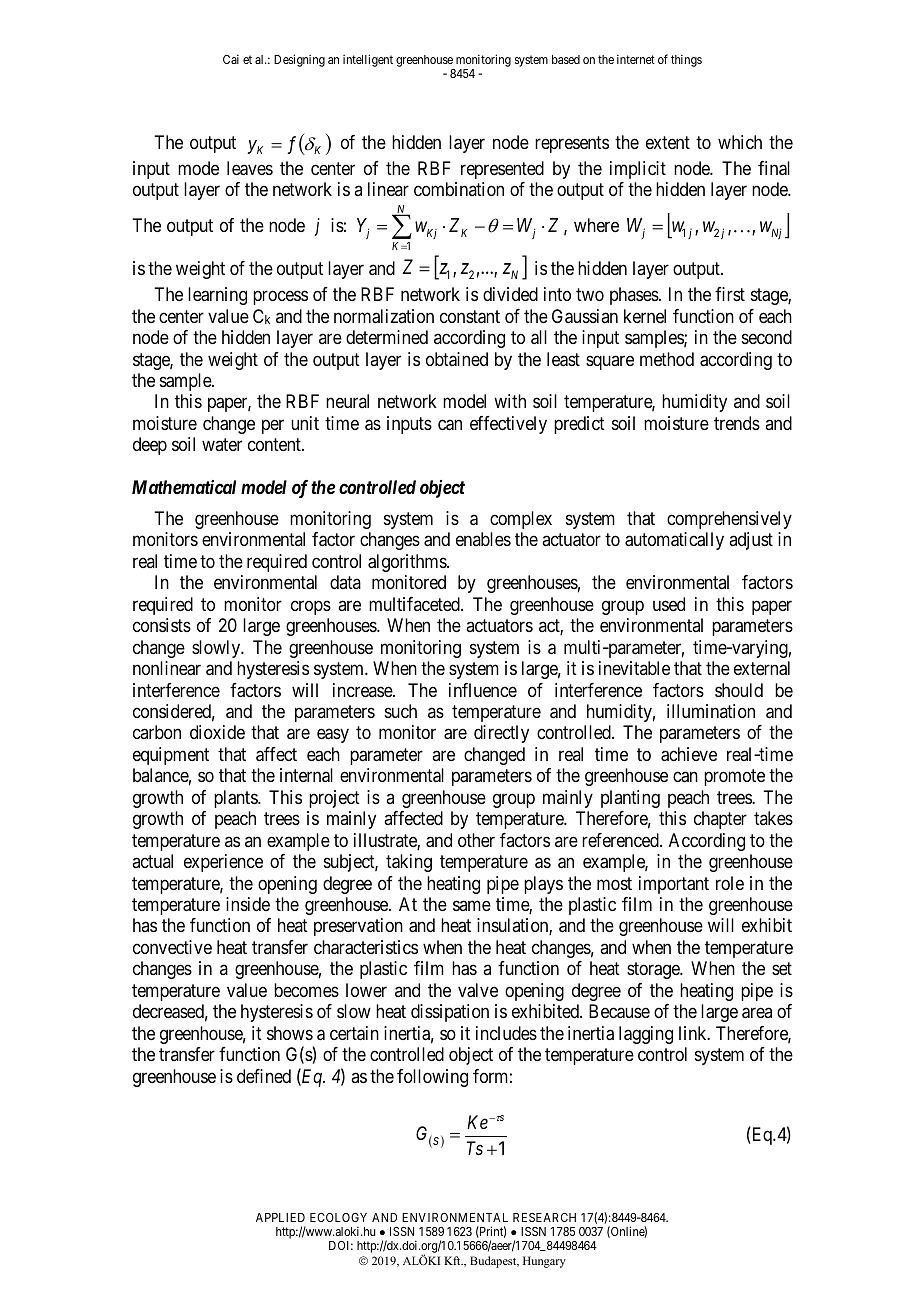 This screenshot has width=924, height=1308. Describe the element at coordinates (476, 840) in the screenshot. I see `other` at that location.
